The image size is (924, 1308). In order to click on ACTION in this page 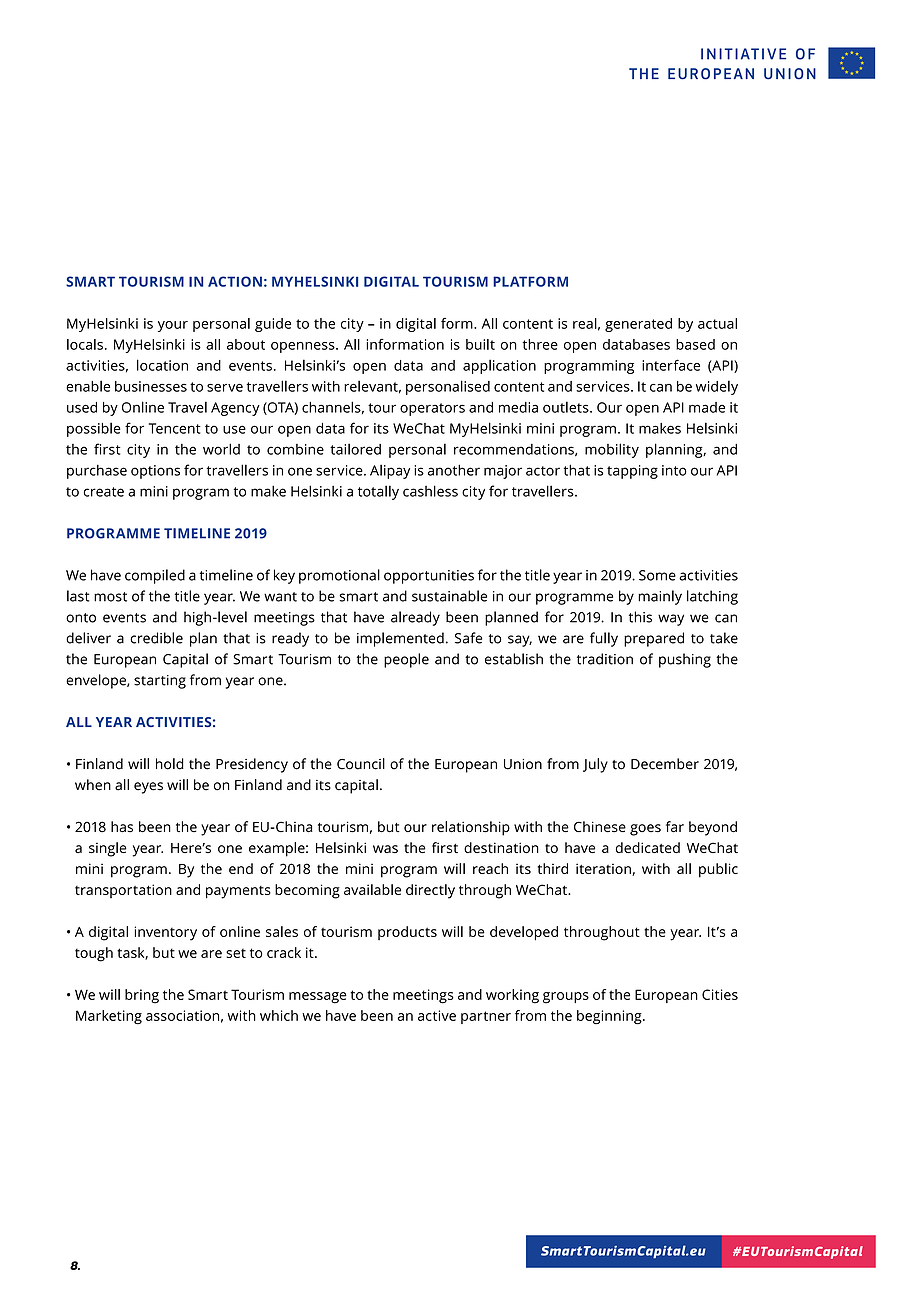, I will do `click(235, 281)`.
